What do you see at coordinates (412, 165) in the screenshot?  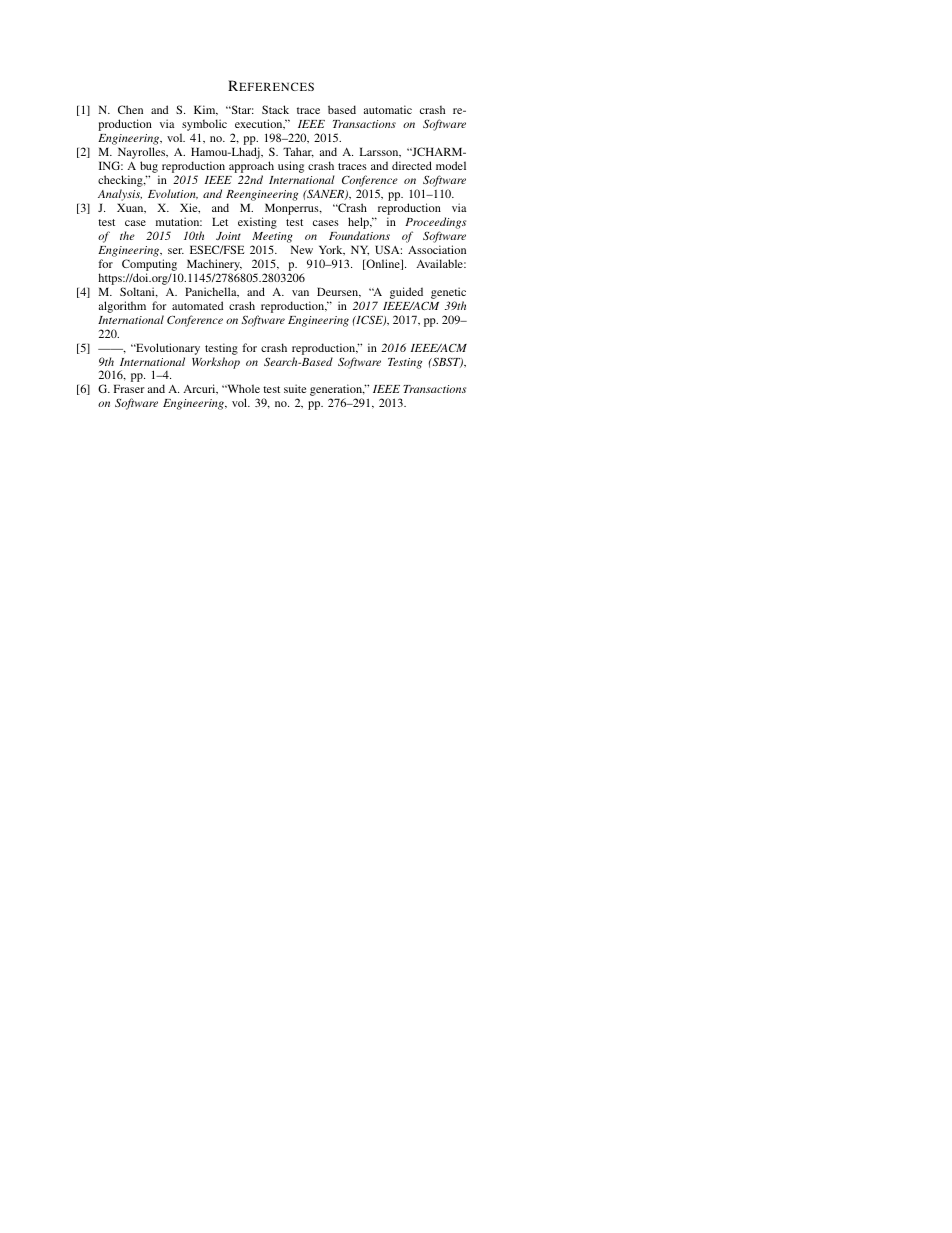 I see `directed` at bounding box center [412, 165].
